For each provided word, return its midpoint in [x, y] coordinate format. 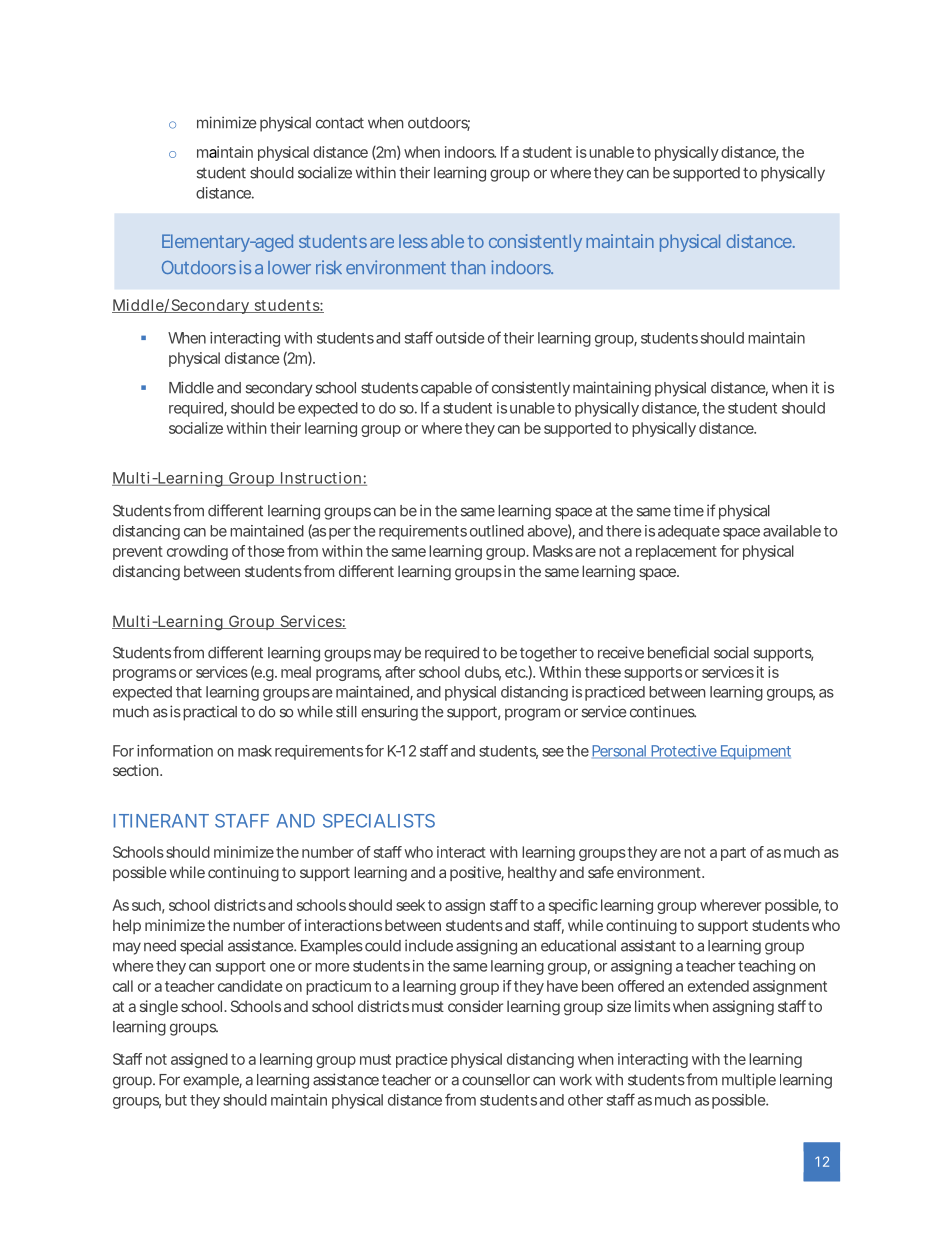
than [468, 267]
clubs [483, 673]
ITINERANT [161, 821]
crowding [197, 552]
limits [652, 1006]
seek [410, 905]
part [733, 854]
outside [460, 338]
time [688, 510]
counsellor [496, 1080]
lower [289, 267]
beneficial [678, 652]
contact [340, 123]
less [413, 241]
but [176, 1100]
